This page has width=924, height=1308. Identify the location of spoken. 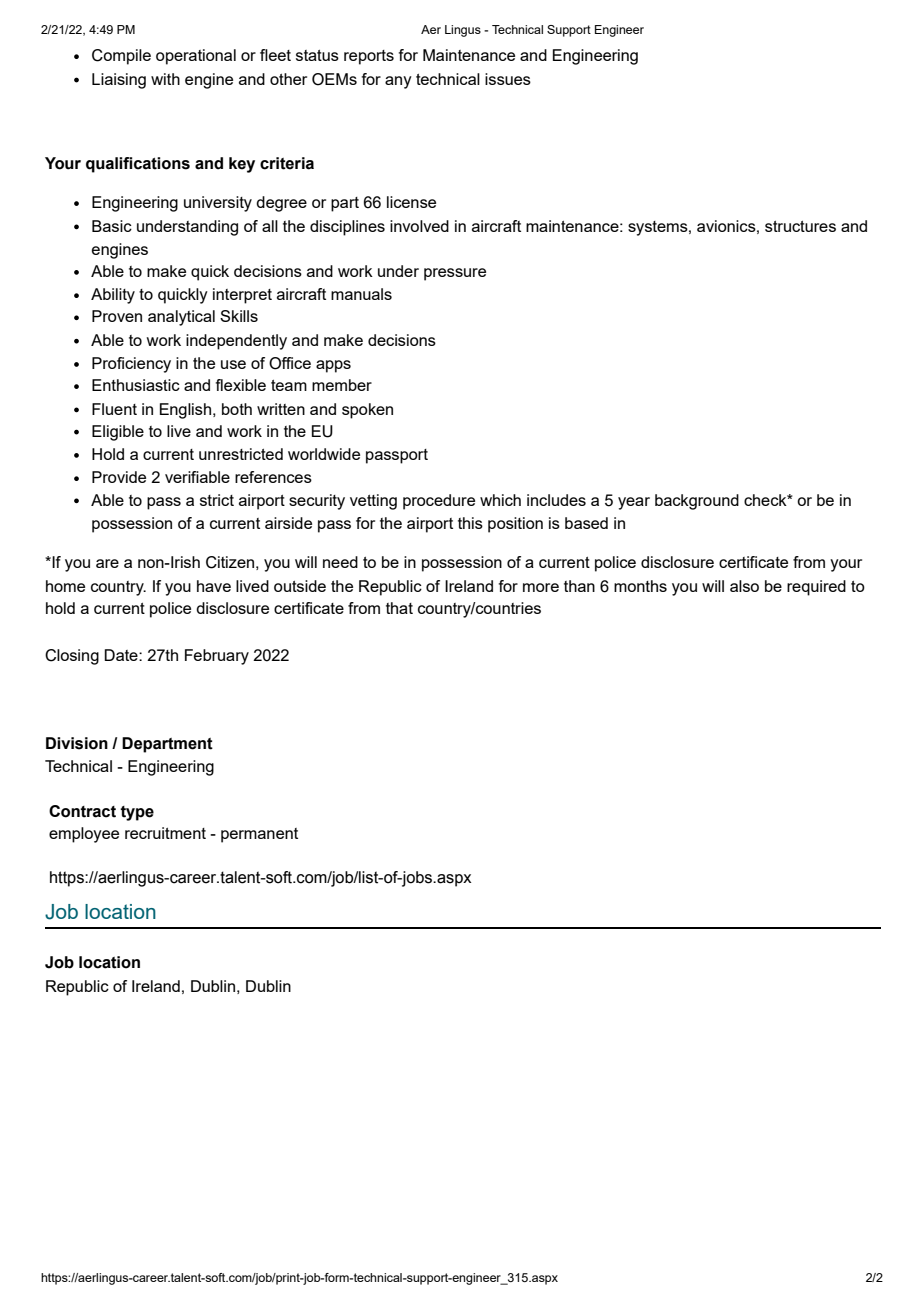
(367, 411).
